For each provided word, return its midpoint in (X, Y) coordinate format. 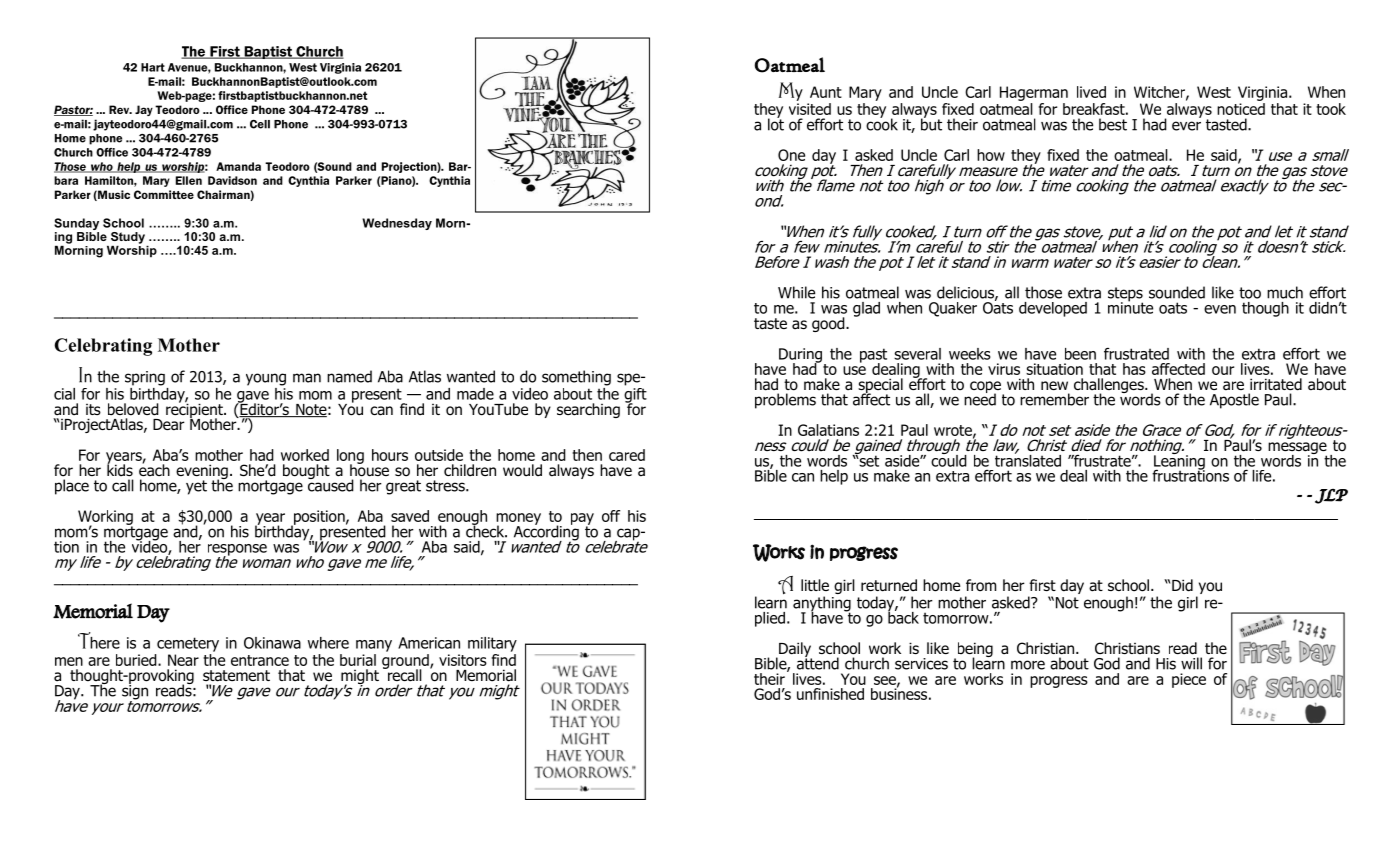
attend (818, 662)
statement (236, 676)
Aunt (826, 92)
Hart (153, 67)
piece (1189, 680)
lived (1091, 92)
